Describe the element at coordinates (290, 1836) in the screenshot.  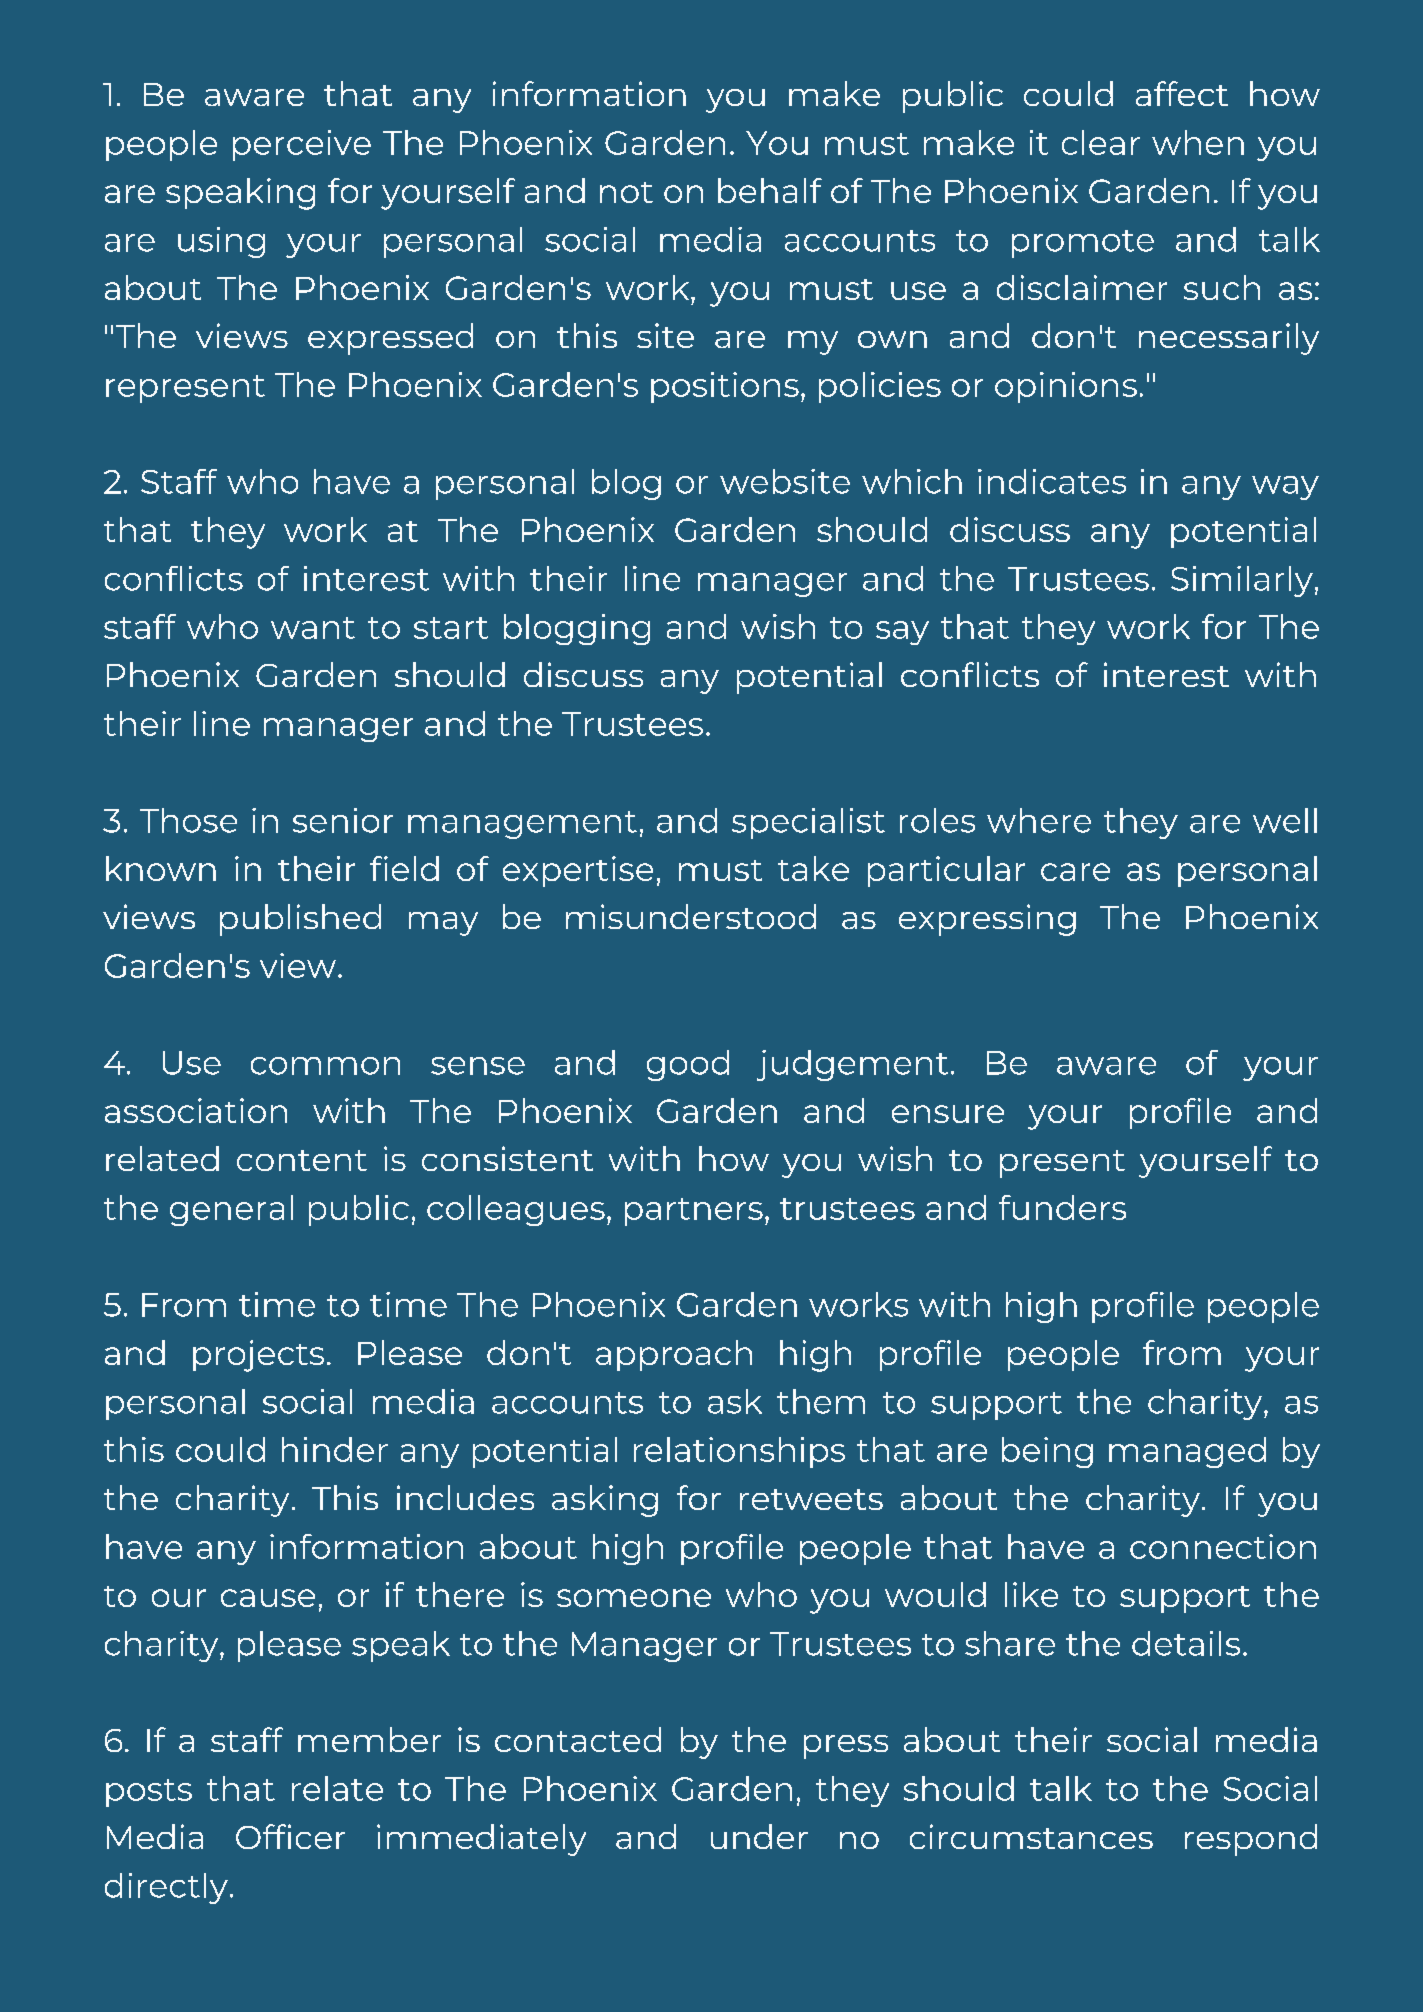
I see `Officer` at that location.
